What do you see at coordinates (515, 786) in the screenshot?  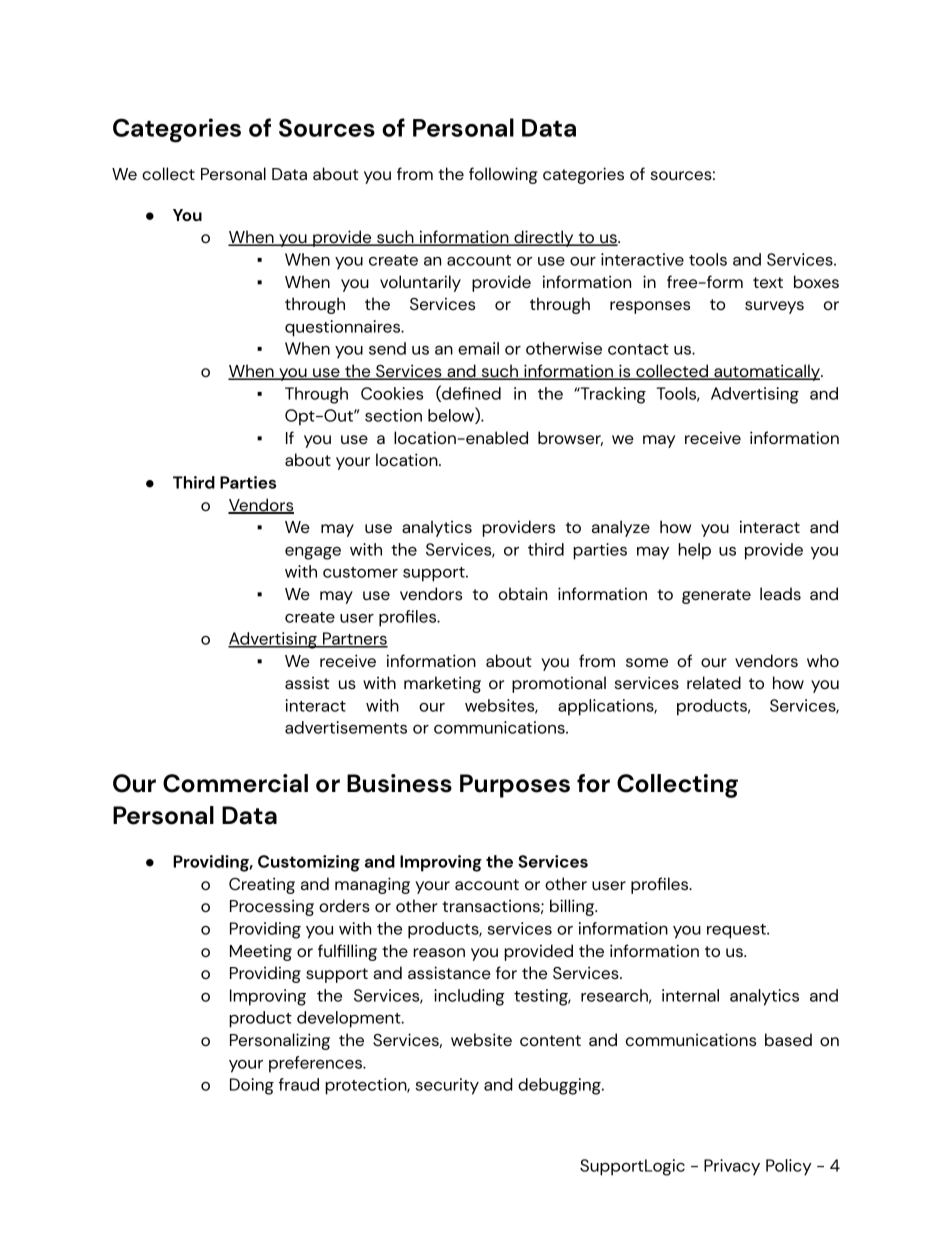 I see `Purposes` at bounding box center [515, 786].
